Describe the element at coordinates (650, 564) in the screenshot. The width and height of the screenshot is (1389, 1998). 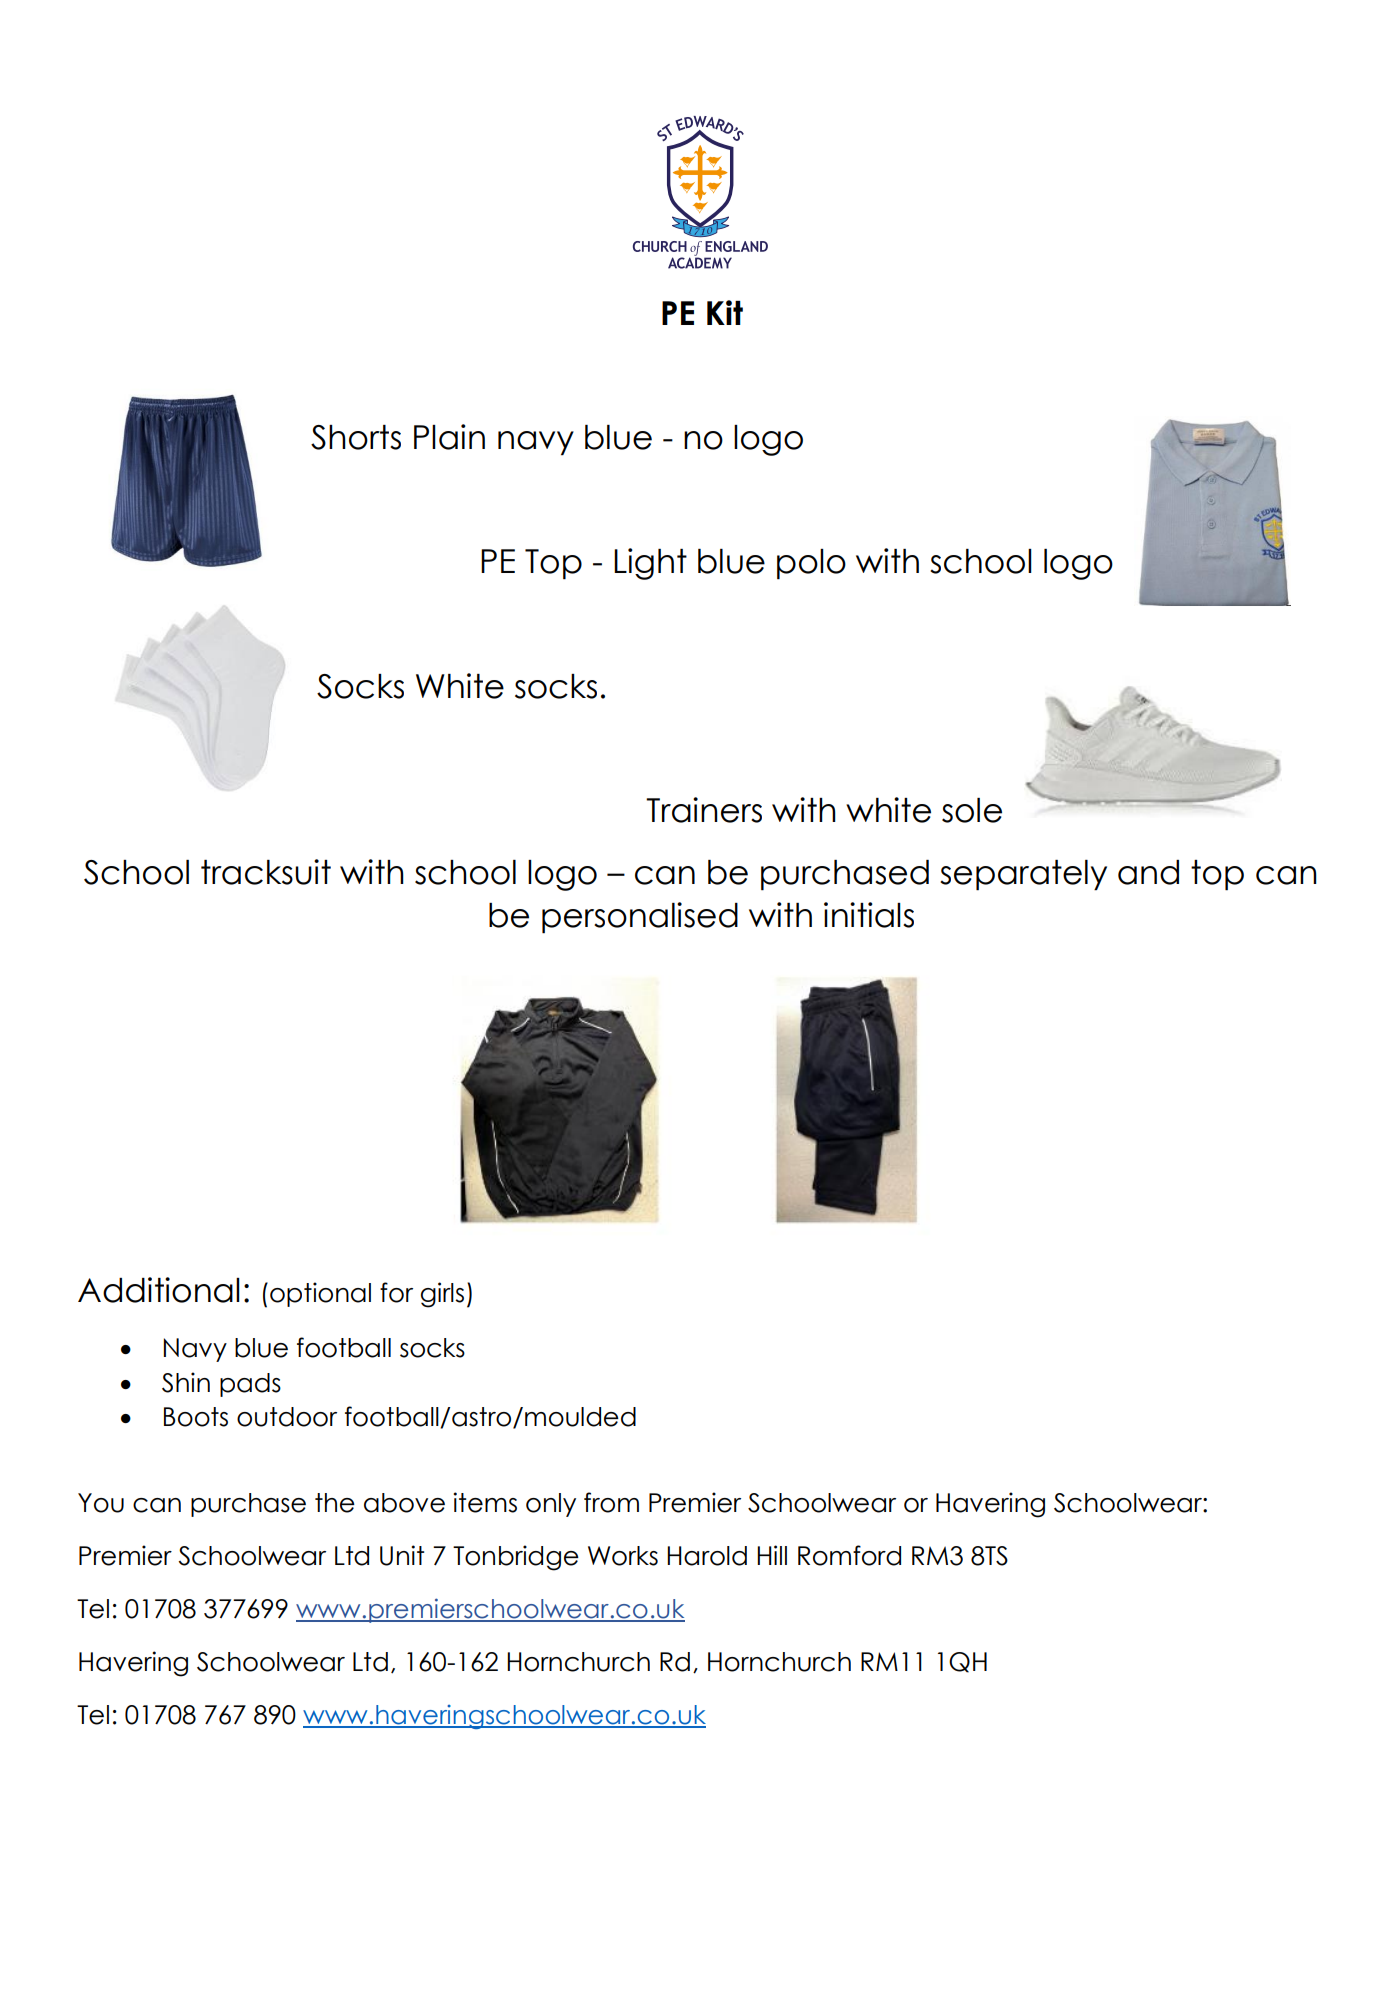
I see `Light` at that location.
